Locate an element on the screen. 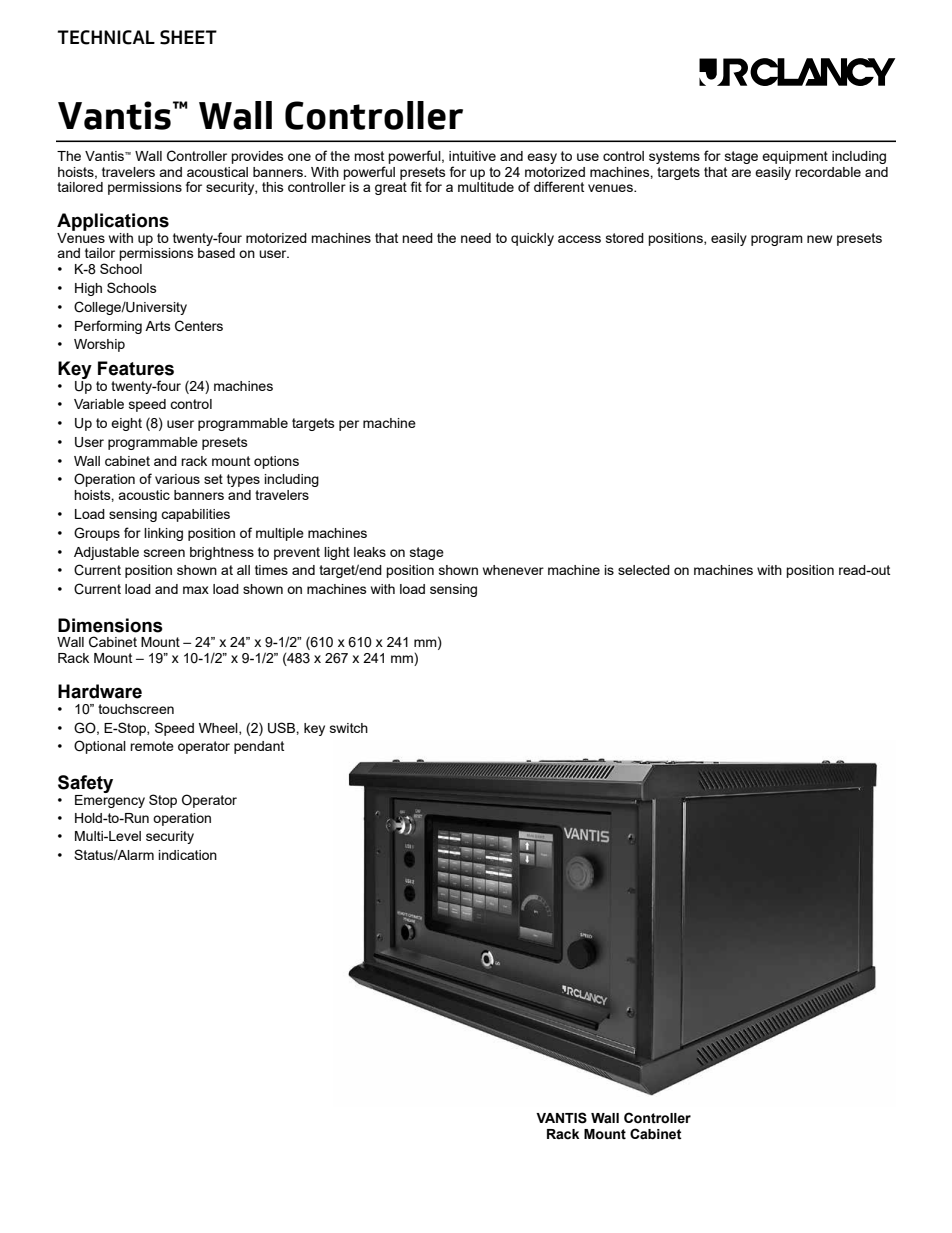 The image size is (952, 1233). various is located at coordinates (177, 479).
